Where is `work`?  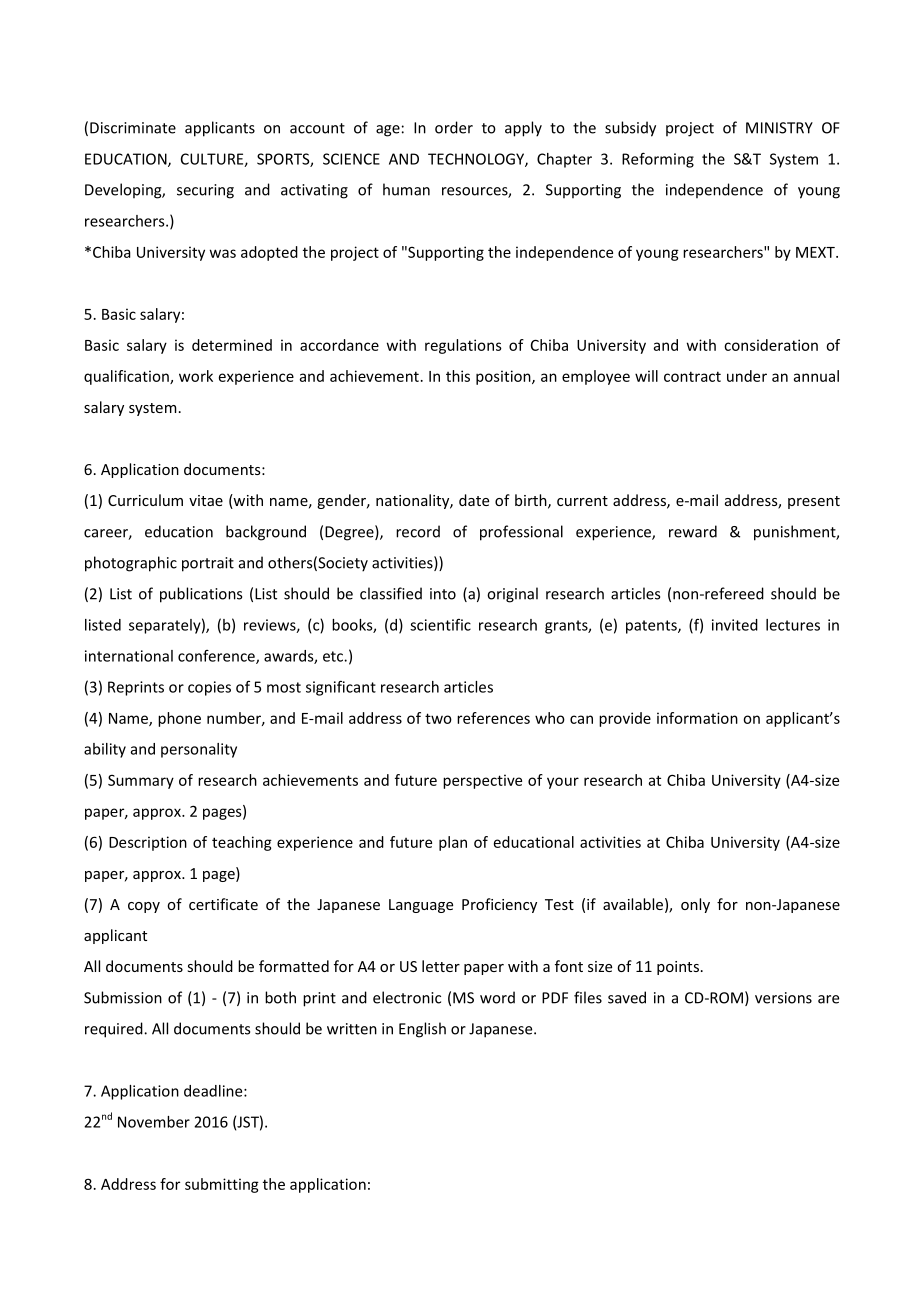 work is located at coordinates (196, 376).
